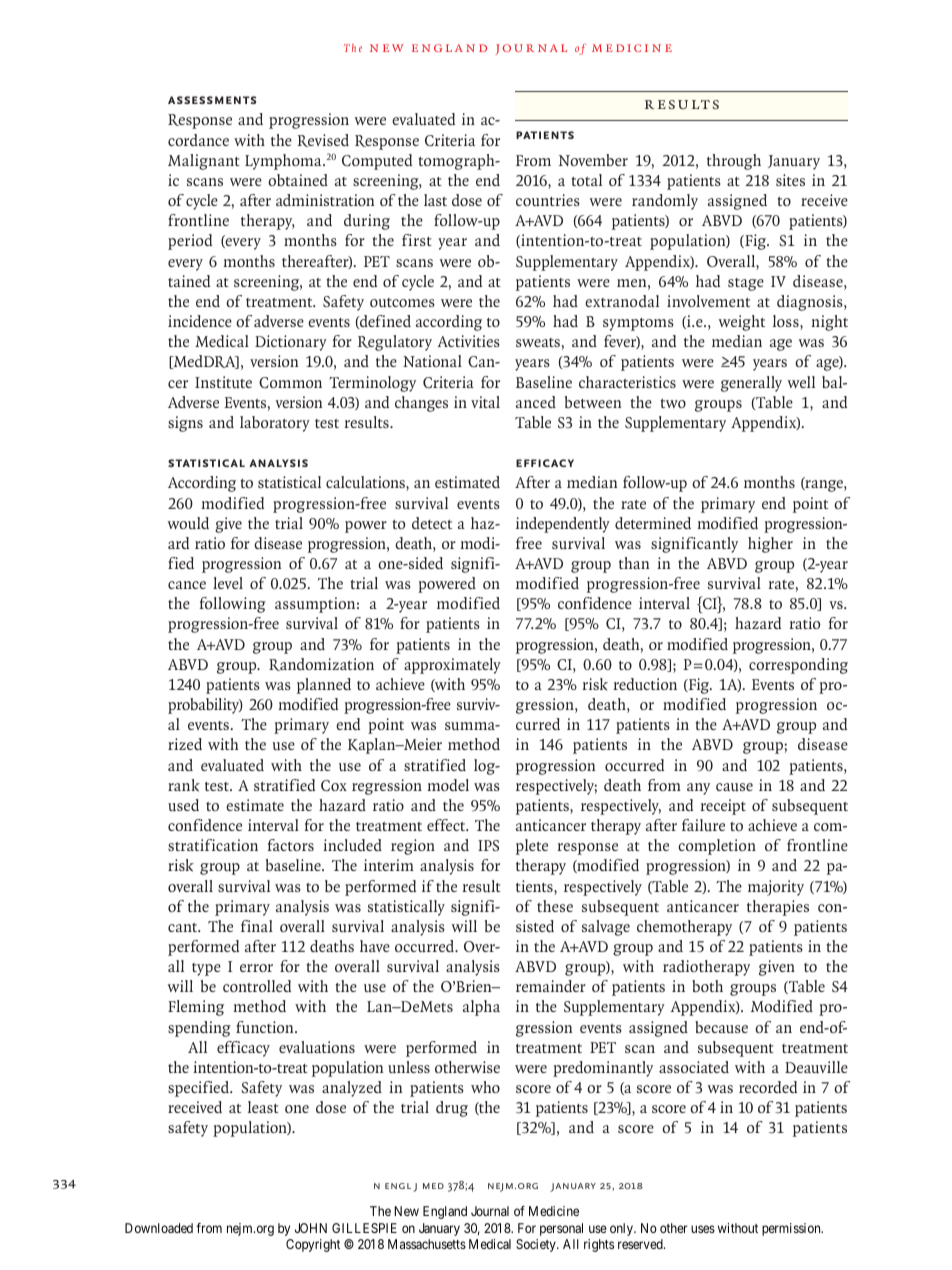 This document has height=1270, width=952. Describe the element at coordinates (734, 162) in the document. I see `through` at that location.
